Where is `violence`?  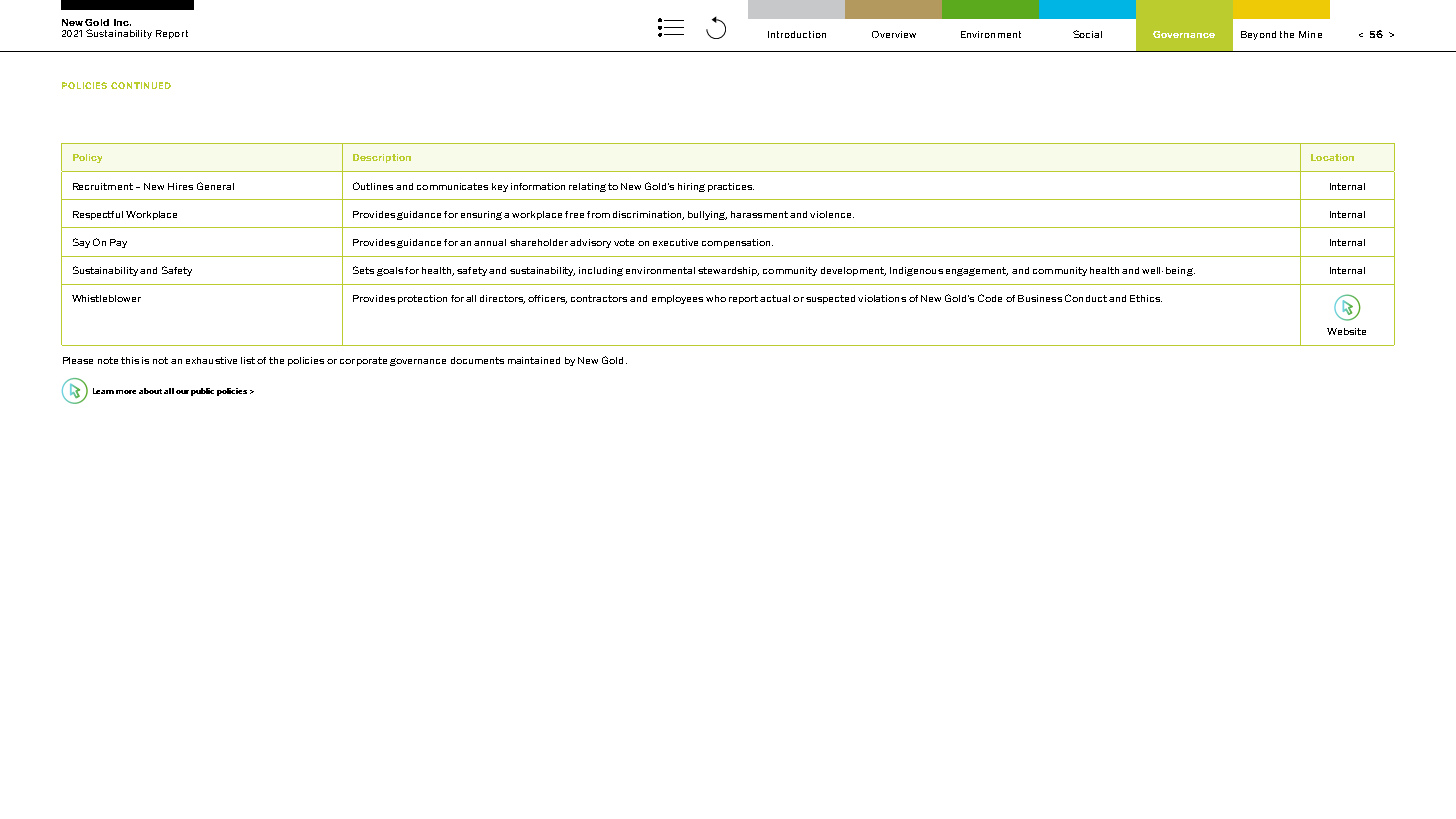
violence is located at coordinates (832, 214).
